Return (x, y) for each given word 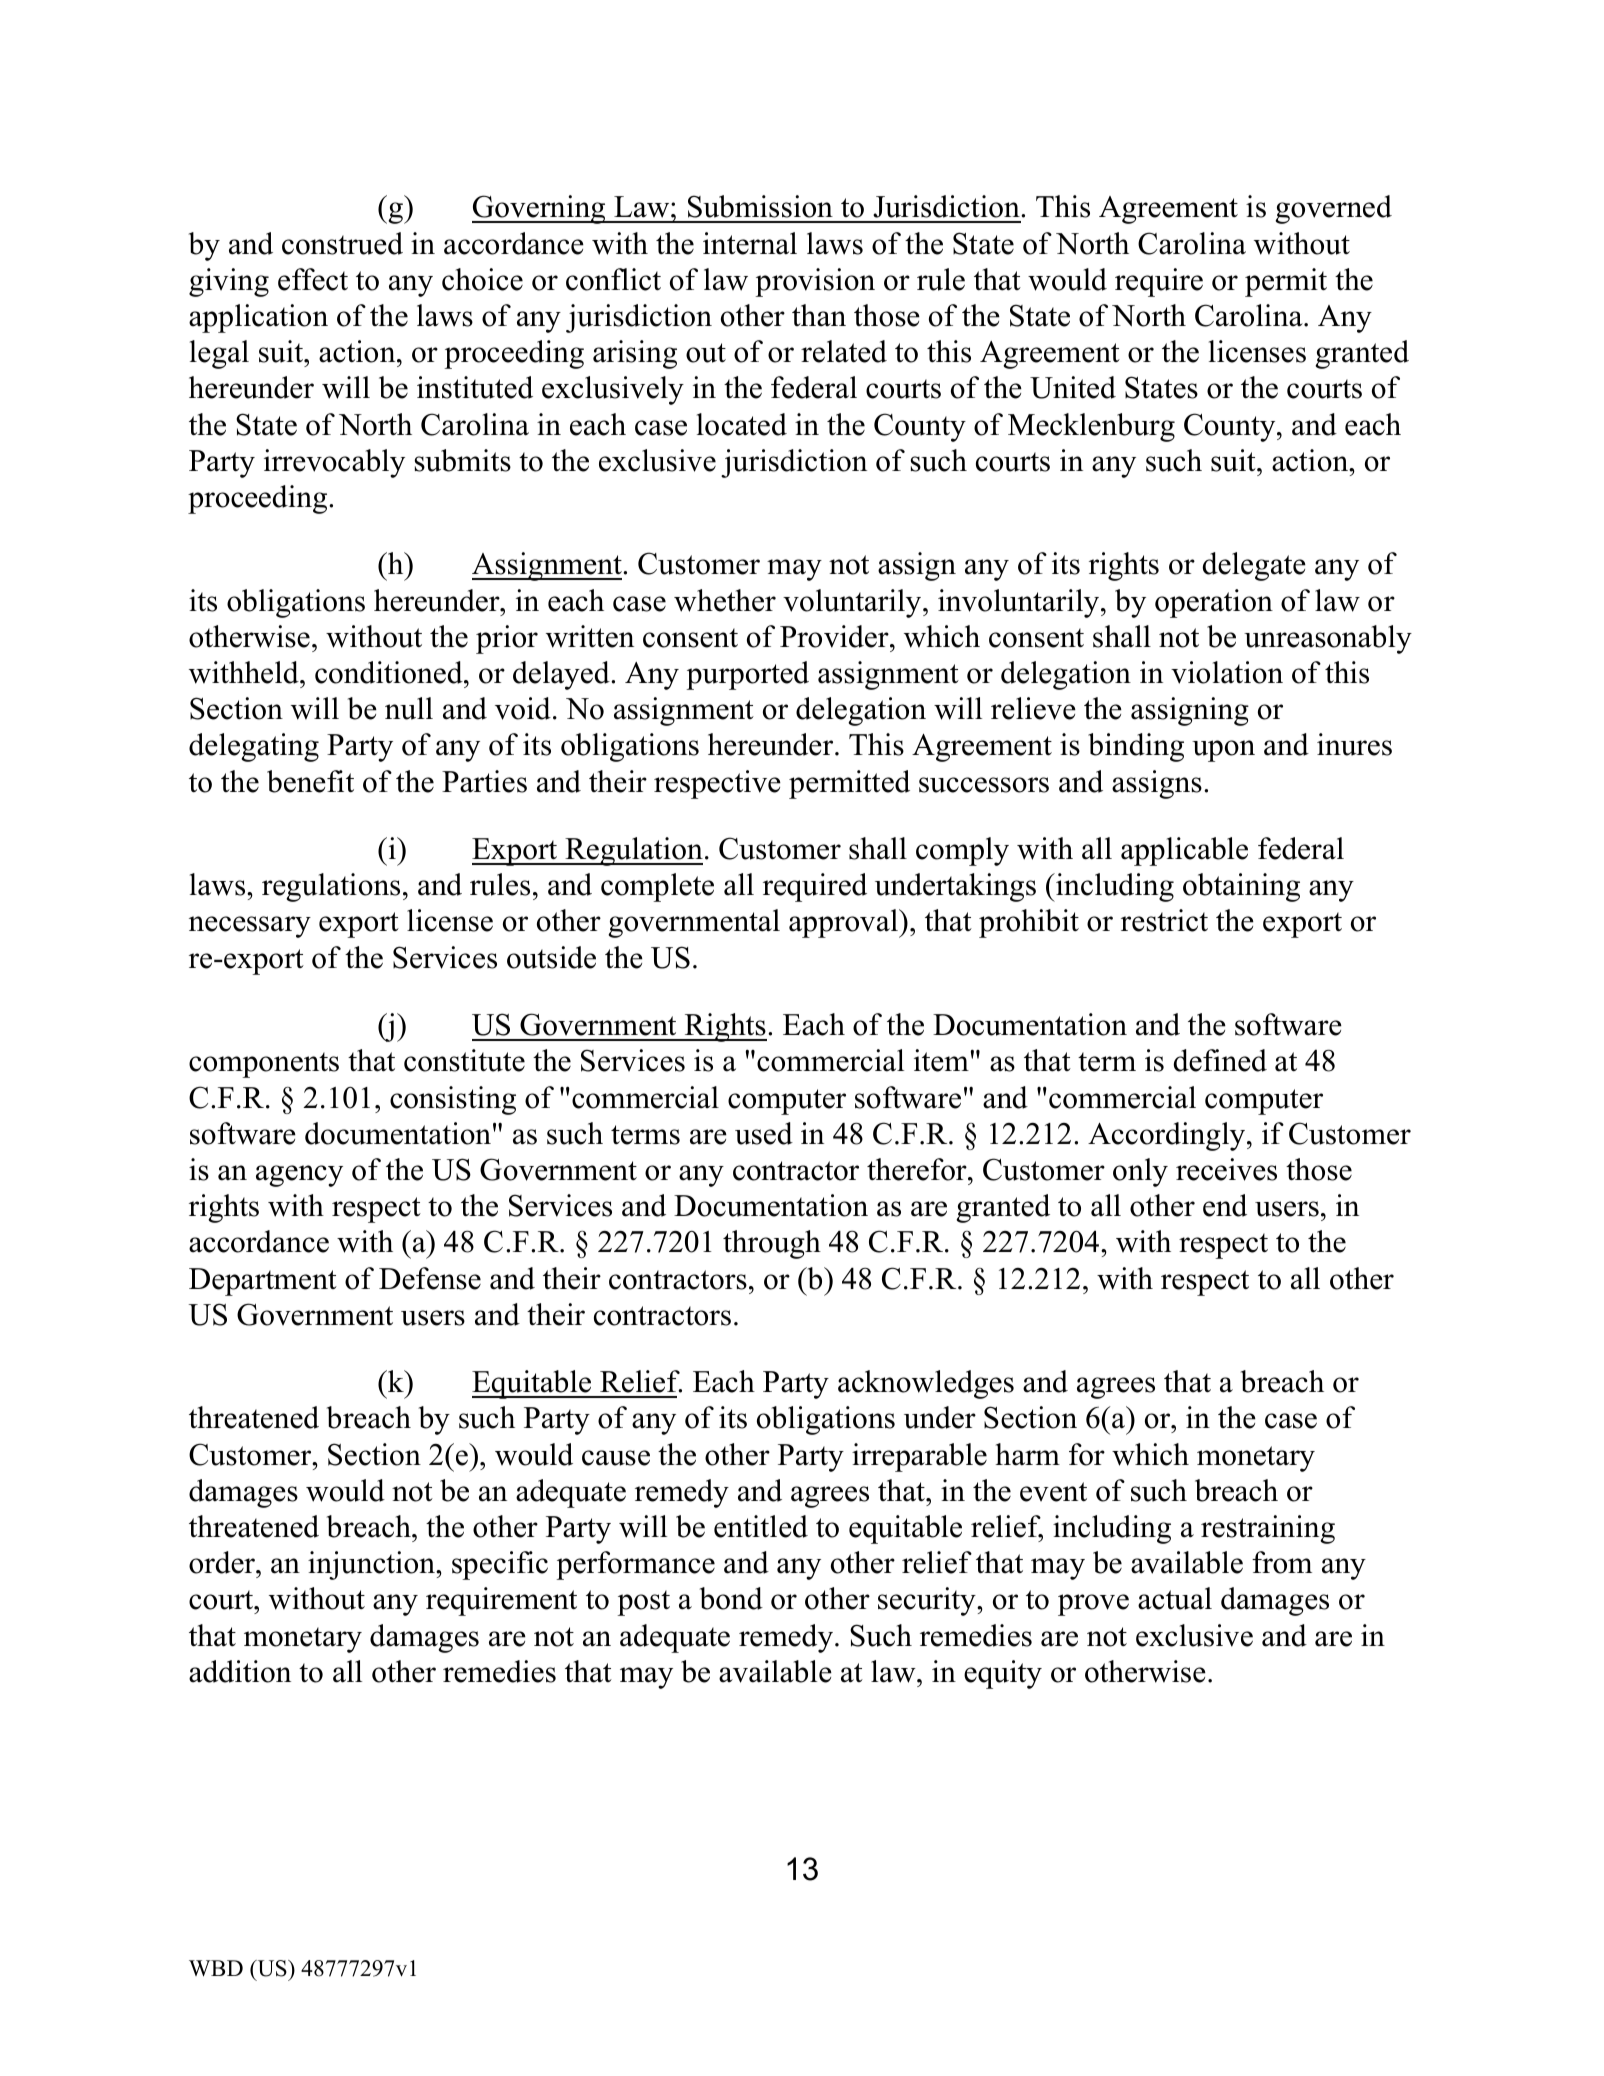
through (772, 1244)
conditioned (390, 672)
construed (342, 243)
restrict (1164, 920)
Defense (430, 1278)
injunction (372, 1565)
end (1225, 1205)
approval (844, 923)
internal (750, 243)
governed (1333, 209)
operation (1214, 603)
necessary (250, 927)
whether (725, 600)
